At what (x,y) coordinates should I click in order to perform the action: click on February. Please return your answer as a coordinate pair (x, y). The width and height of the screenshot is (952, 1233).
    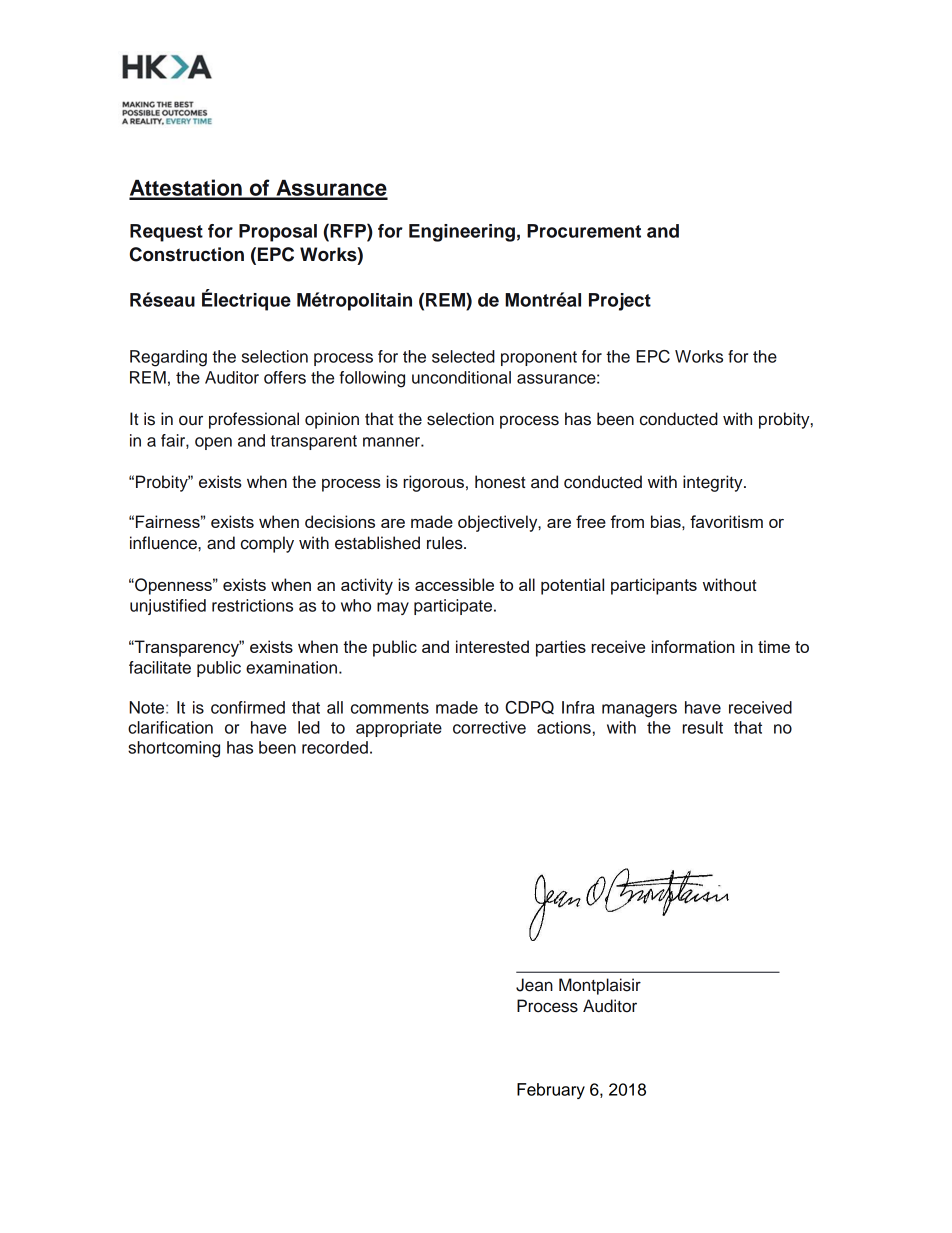
    Looking at the image, I should click on (551, 1091).
